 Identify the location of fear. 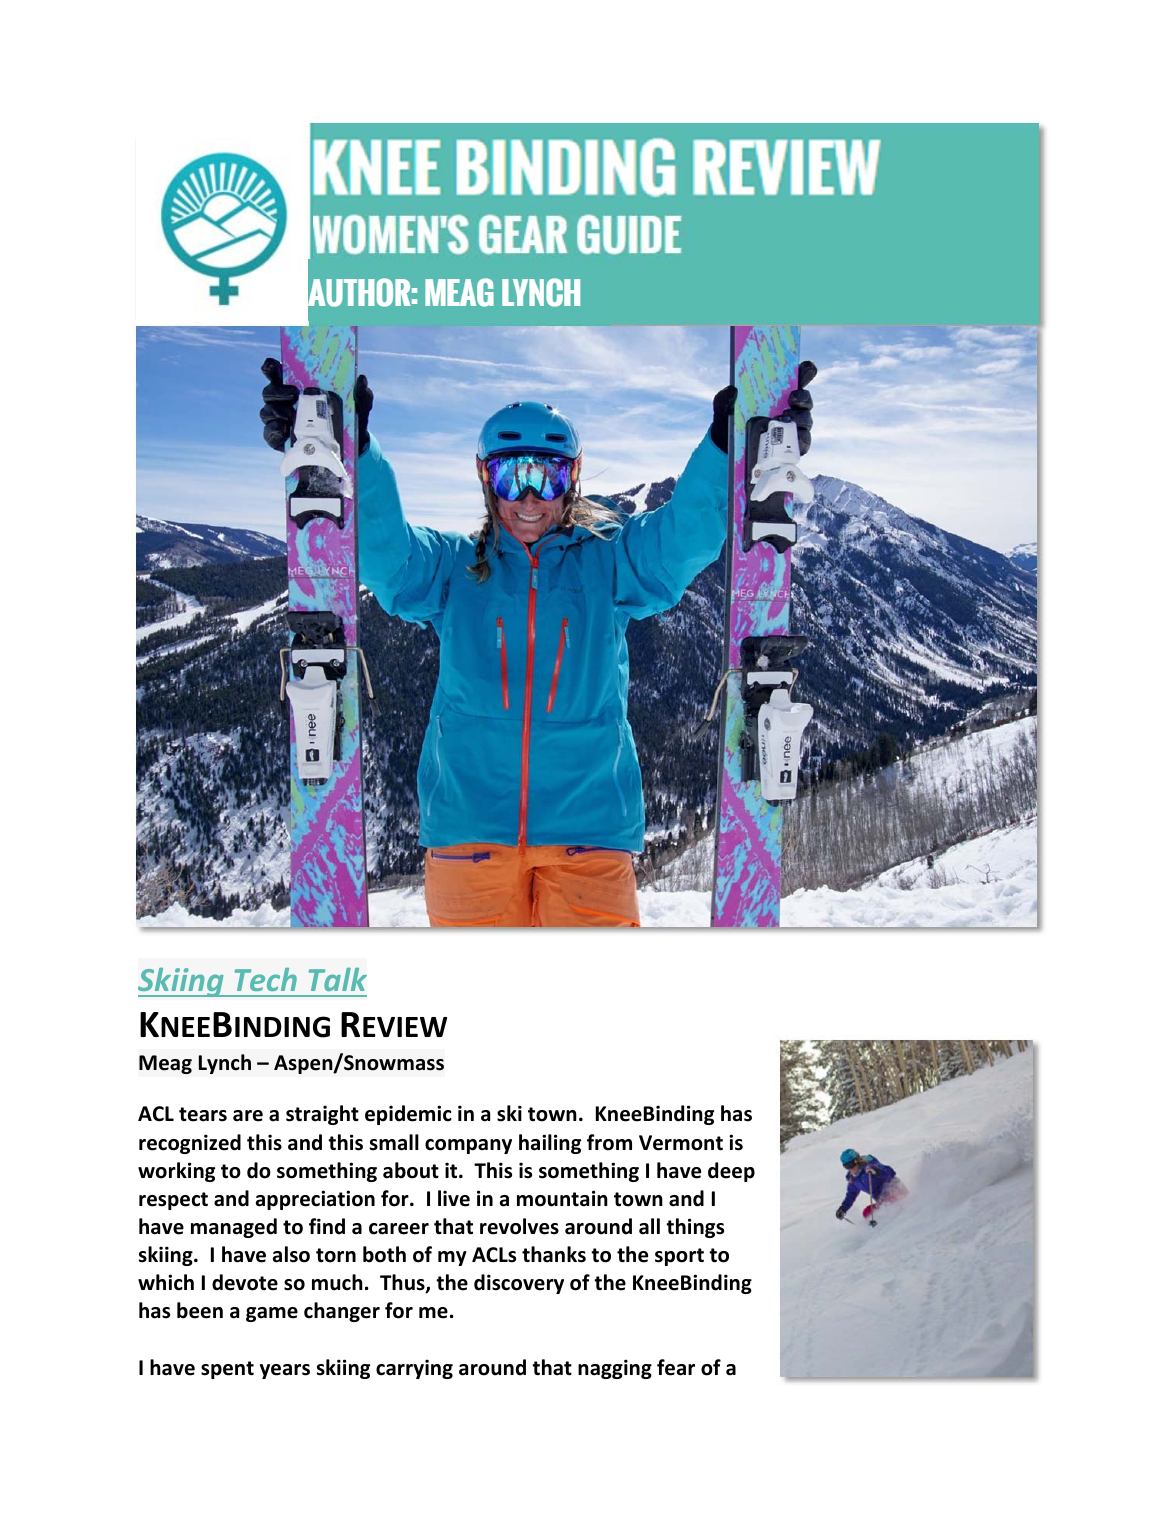
(676, 1367).
